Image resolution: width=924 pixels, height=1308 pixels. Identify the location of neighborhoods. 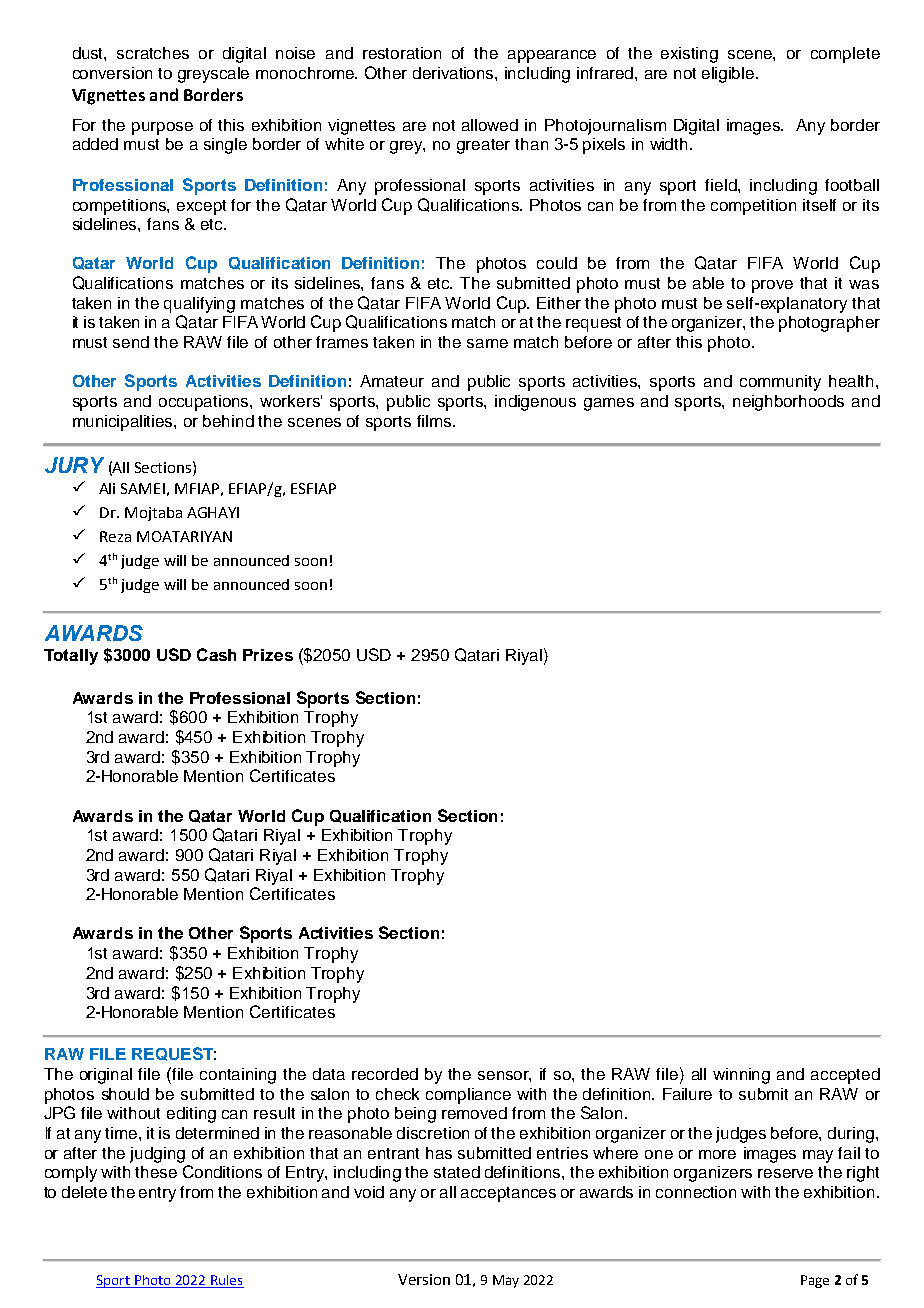
(788, 403).
